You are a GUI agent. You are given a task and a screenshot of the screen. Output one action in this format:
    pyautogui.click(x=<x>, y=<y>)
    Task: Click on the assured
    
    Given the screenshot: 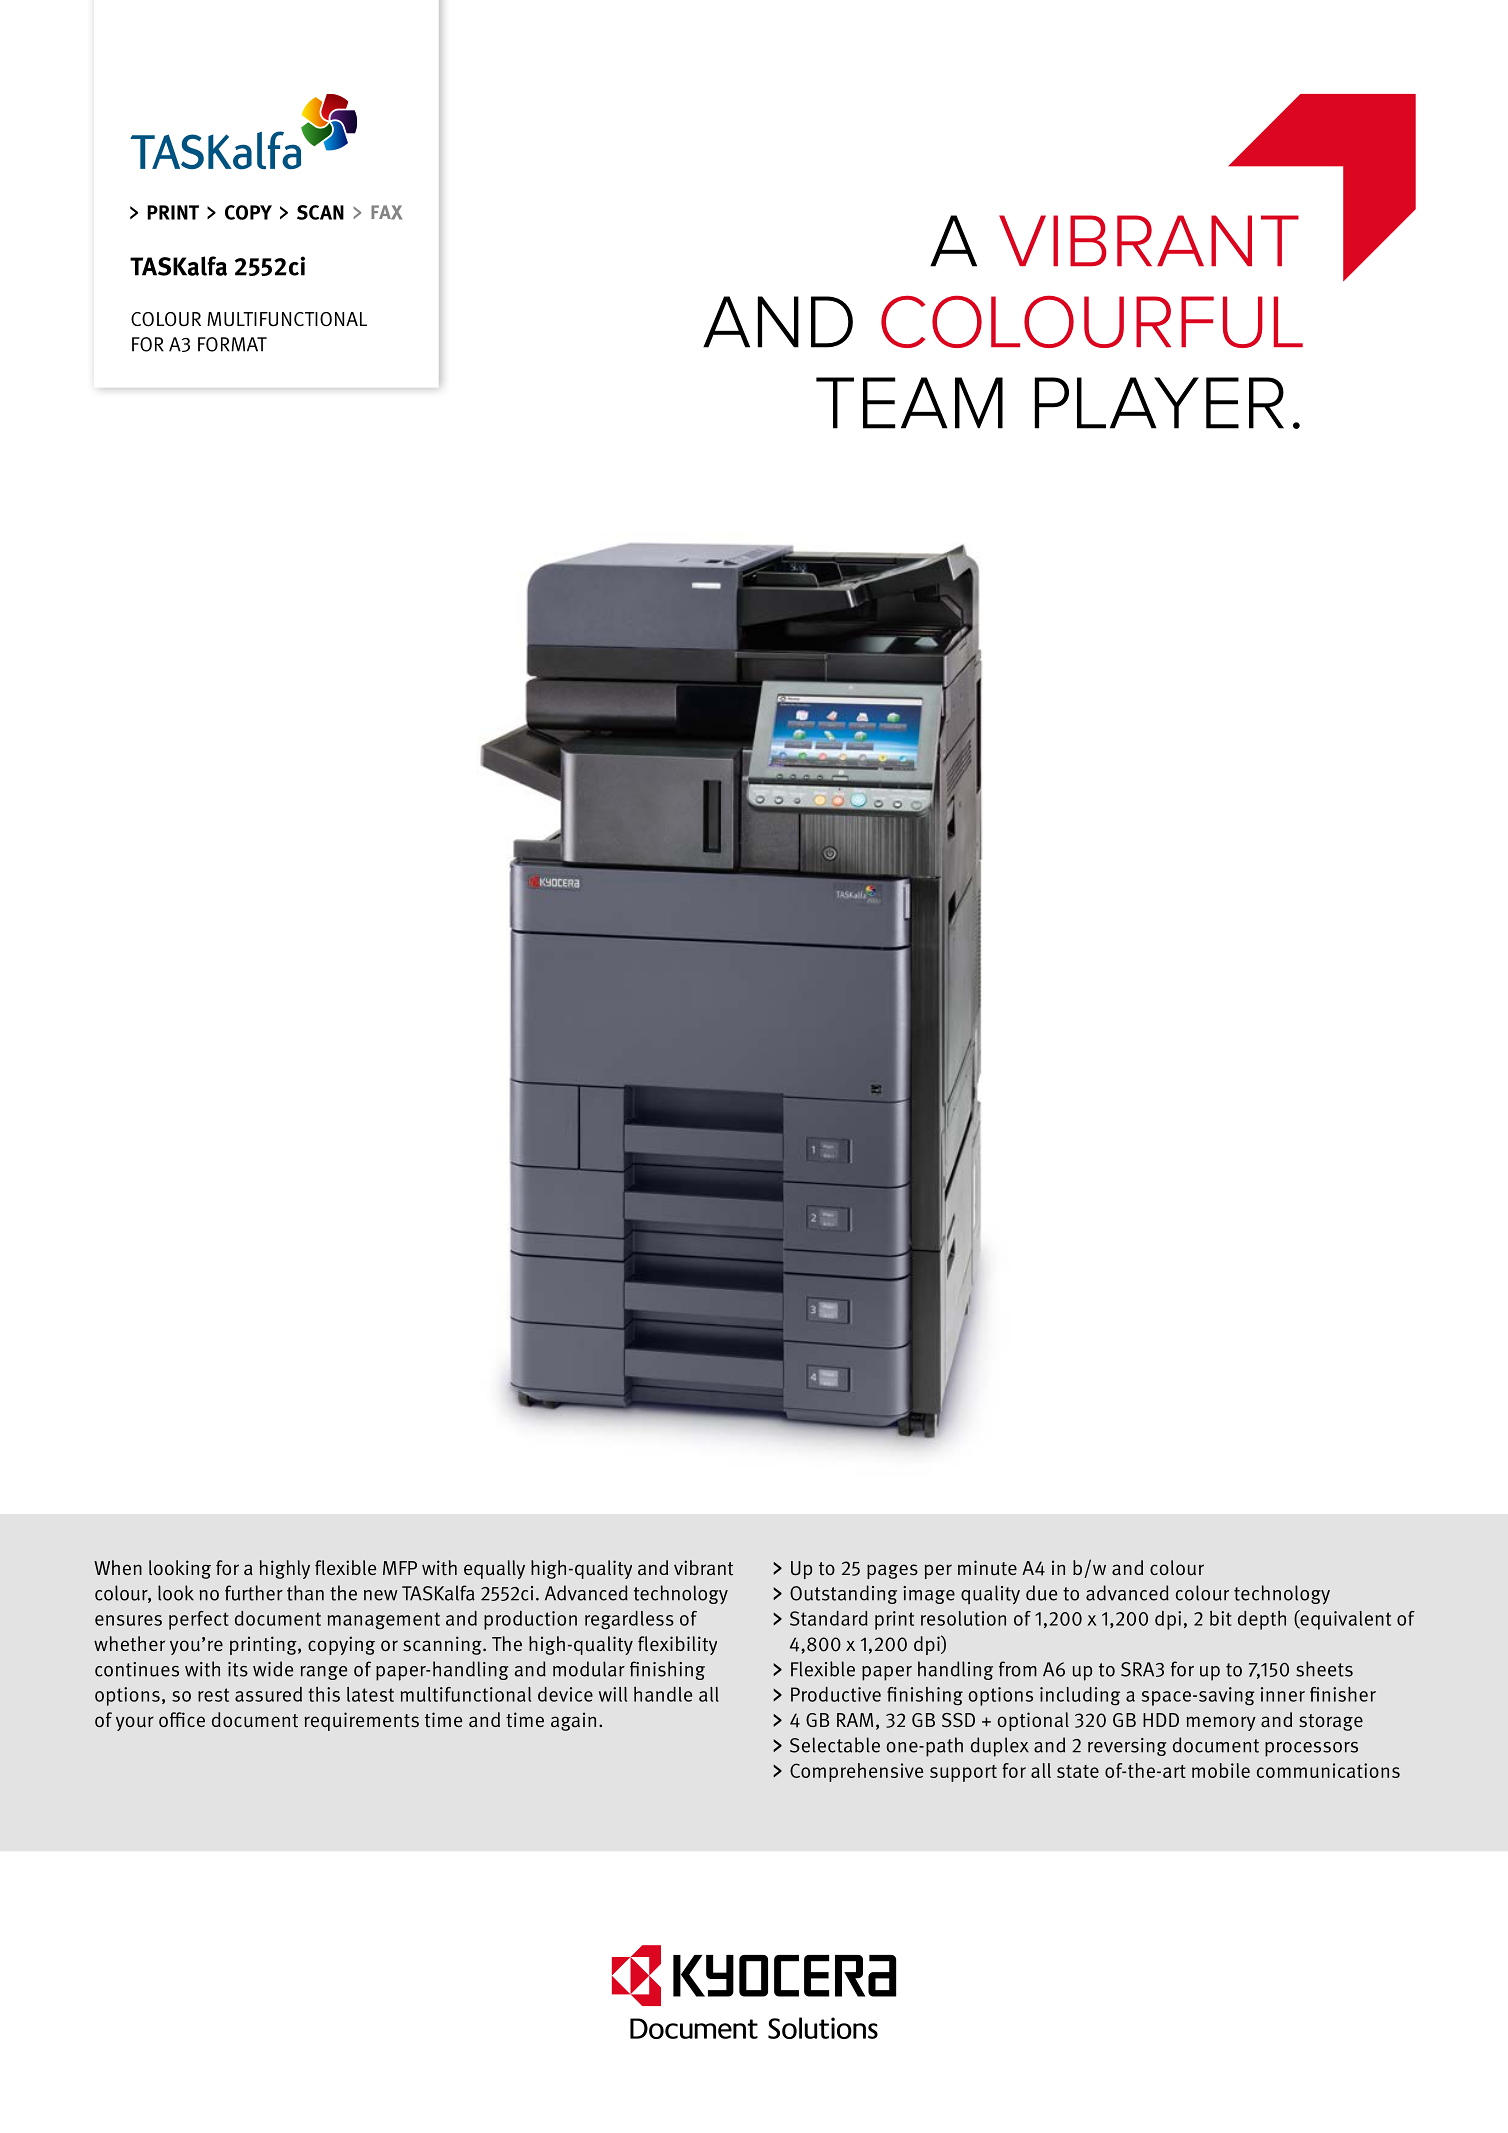 What is the action you would take?
    pyautogui.click(x=268, y=1694)
